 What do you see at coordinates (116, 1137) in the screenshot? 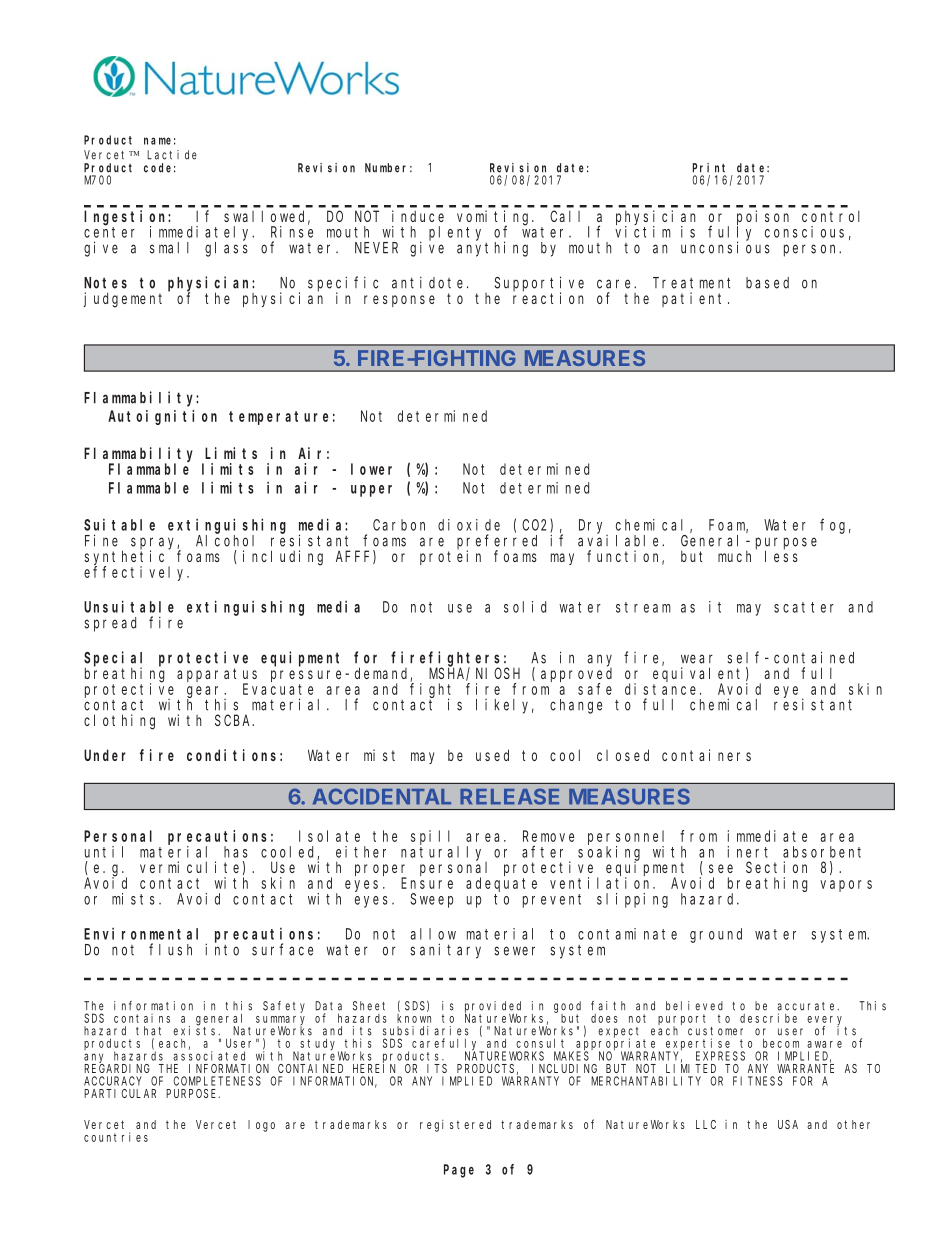
I see `countries` at bounding box center [116, 1137].
